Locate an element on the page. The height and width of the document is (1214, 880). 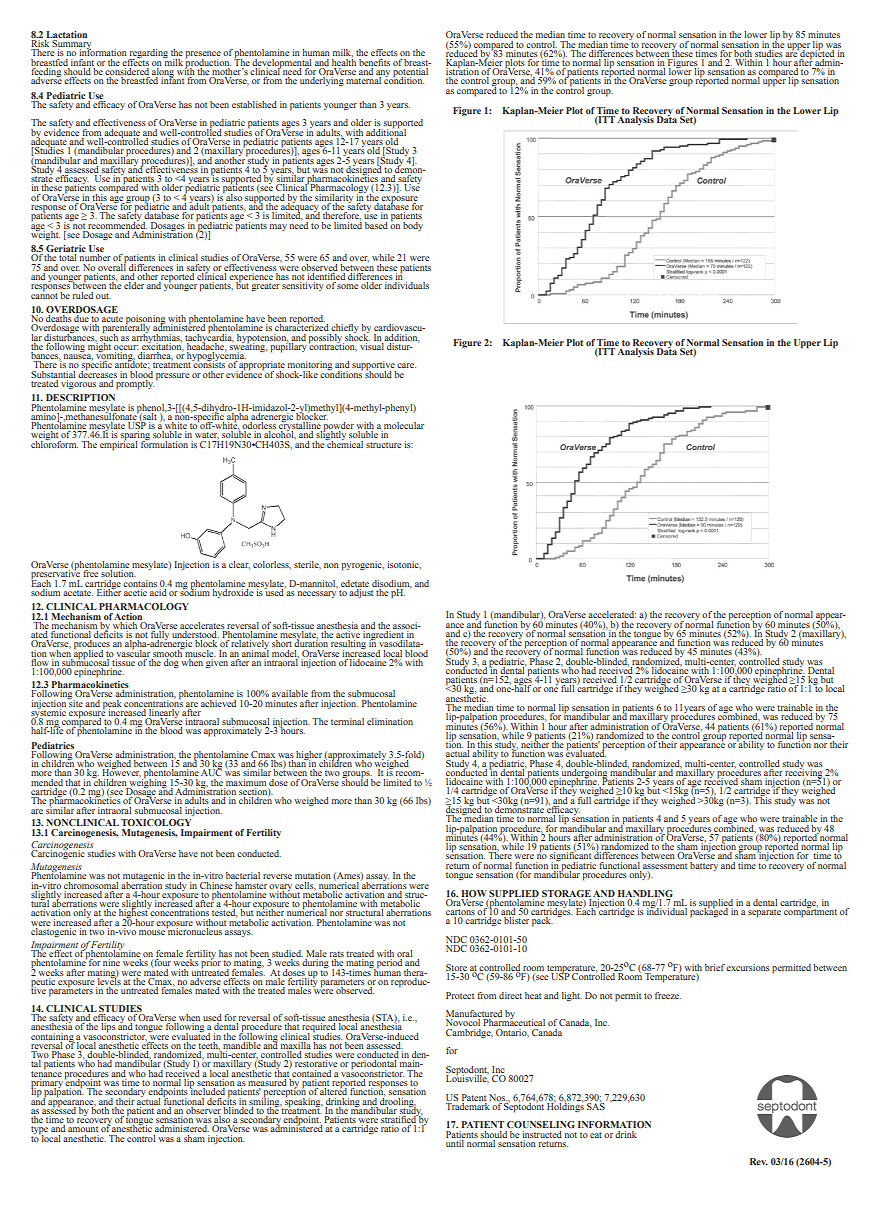
necessary is located at coordinates (317, 594).
